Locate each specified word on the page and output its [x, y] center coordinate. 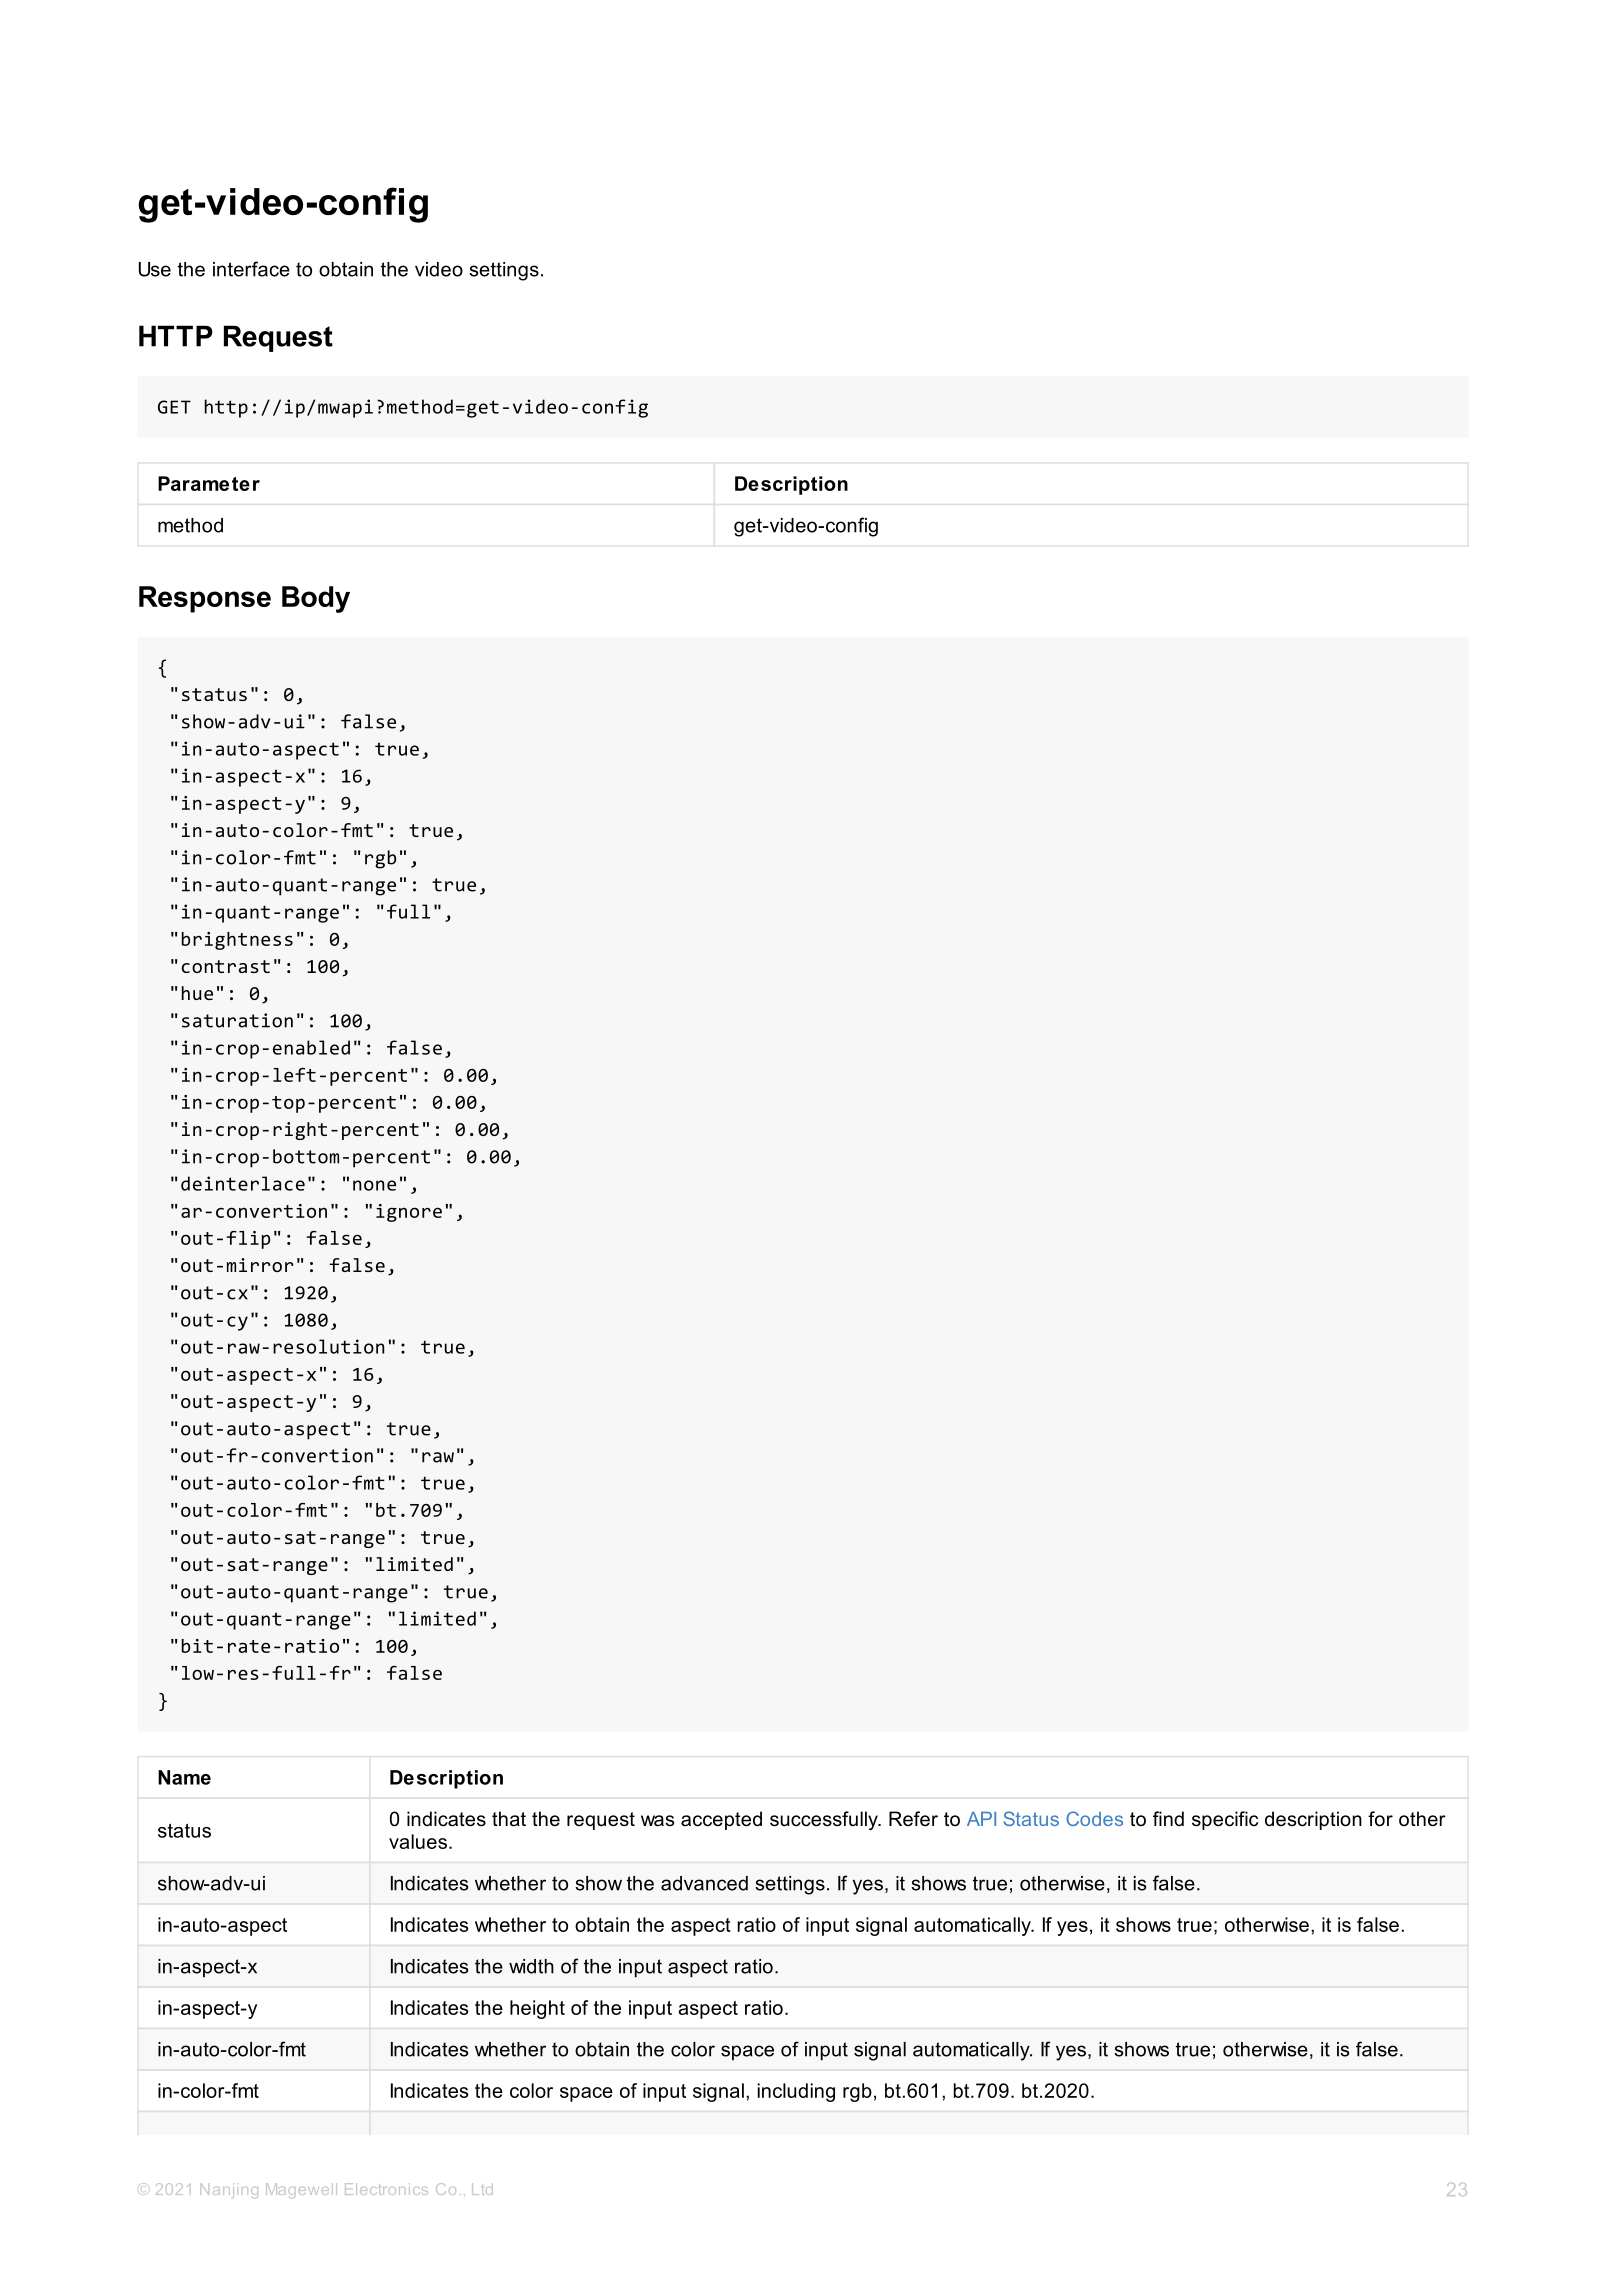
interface [251, 269]
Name [184, 1777]
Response [205, 599]
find [1168, 1819]
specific [1225, 1820]
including [796, 2092]
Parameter [209, 483]
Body [316, 599]
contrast [226, 966]
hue [197, 993]
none [374, 1185]
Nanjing [229, 2190]
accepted [721, 1820]
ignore [409, 1213]
